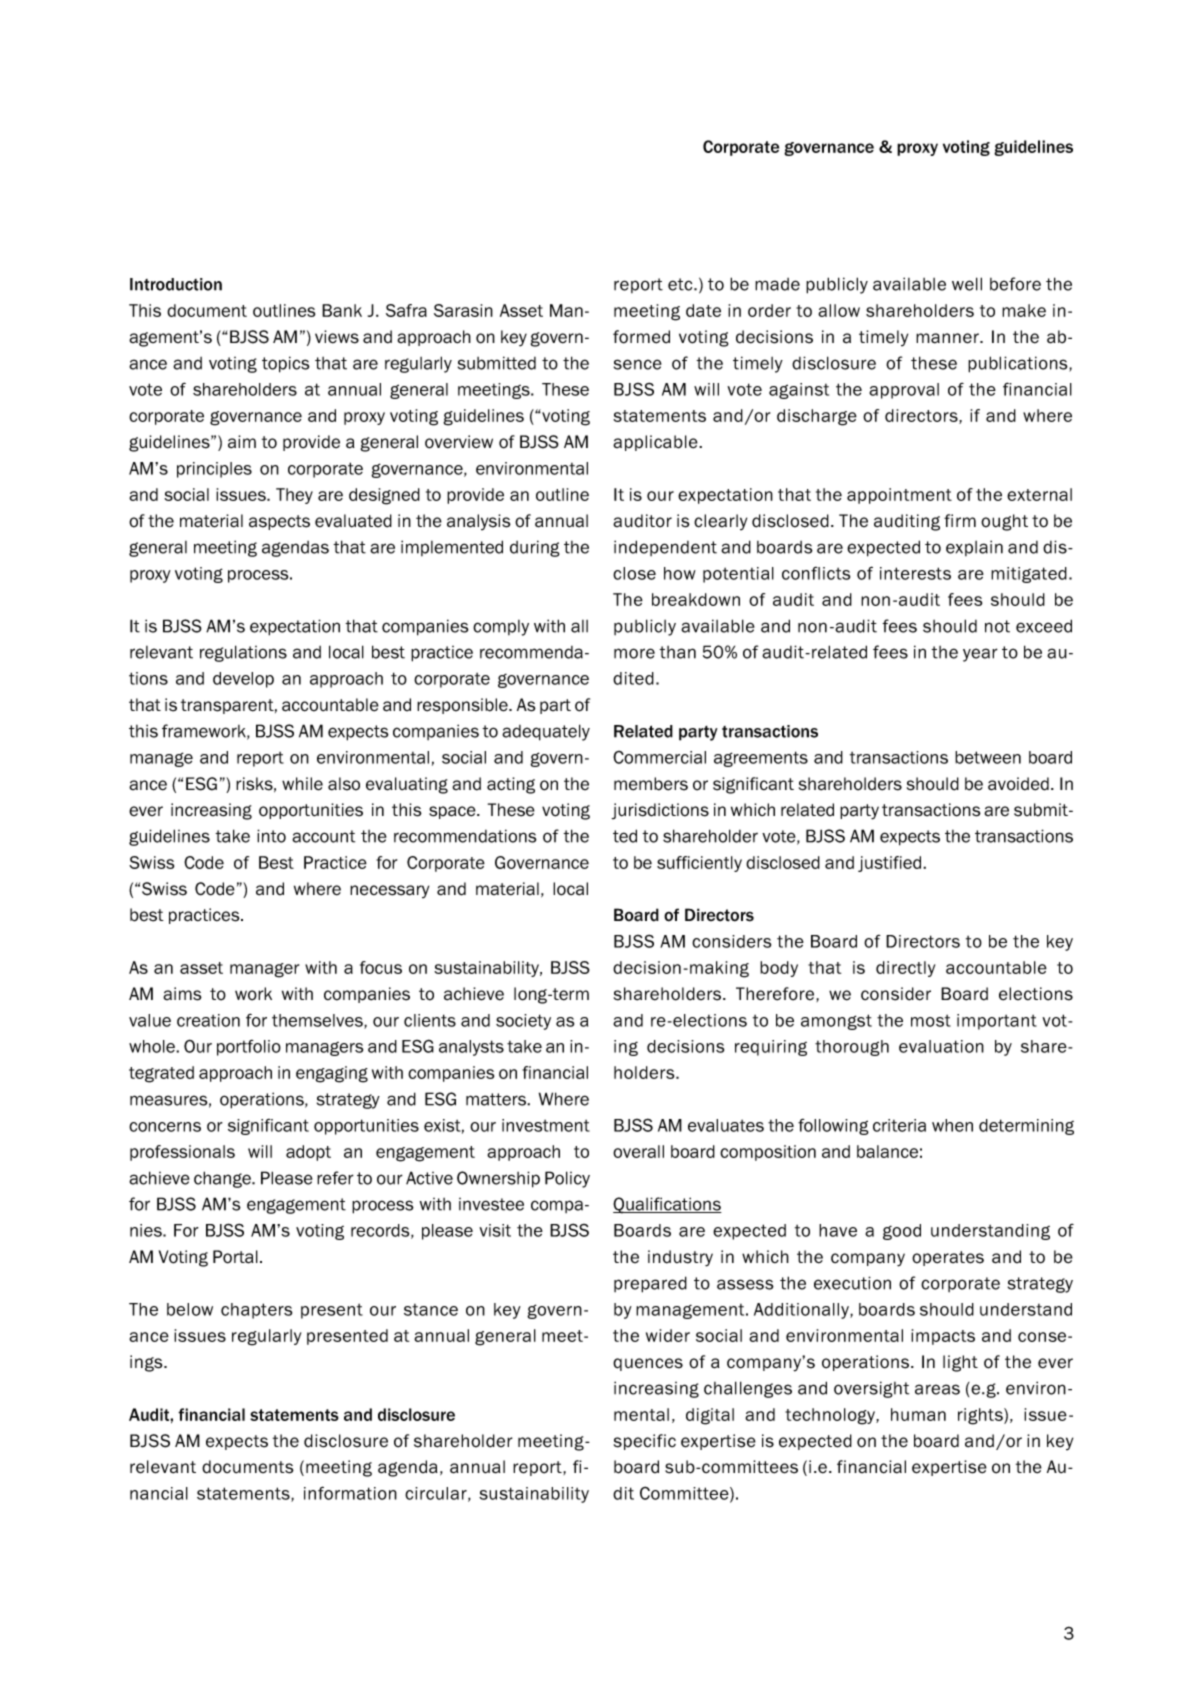 The image size is (1203, 1702). Describe the element at coordinates (286, 364) in the document. I see `topics` at that location.
